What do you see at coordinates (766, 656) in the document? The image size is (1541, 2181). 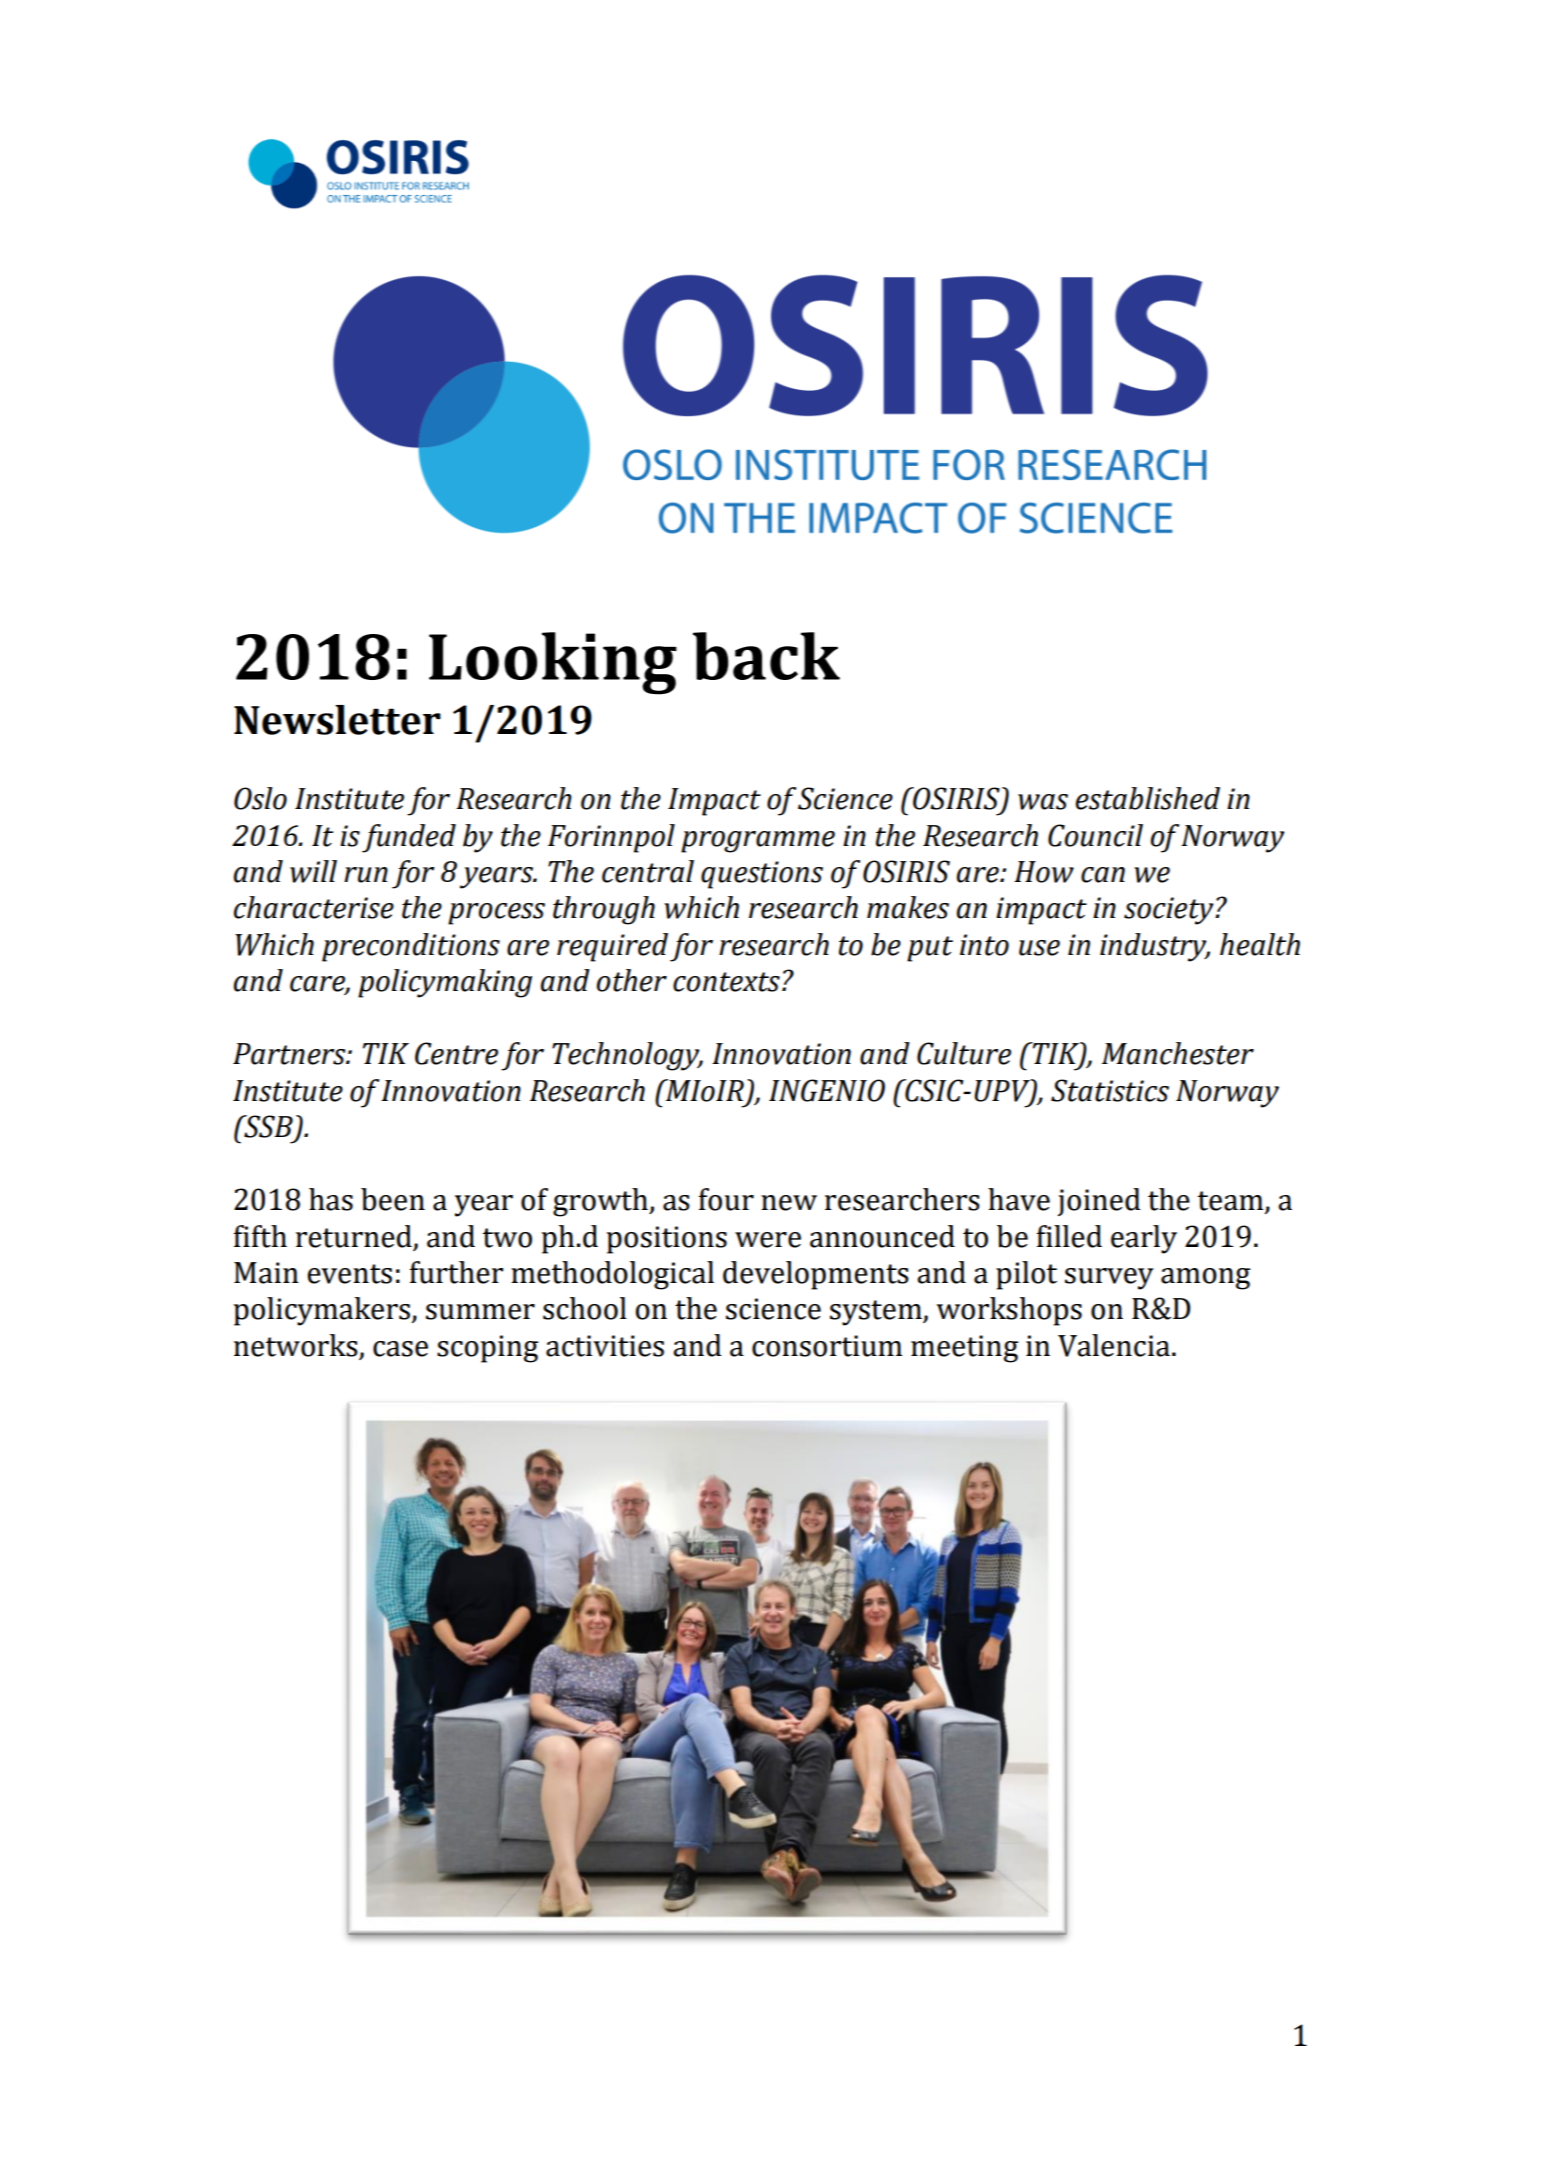 I see `back` at bounding box center [766, 656].
